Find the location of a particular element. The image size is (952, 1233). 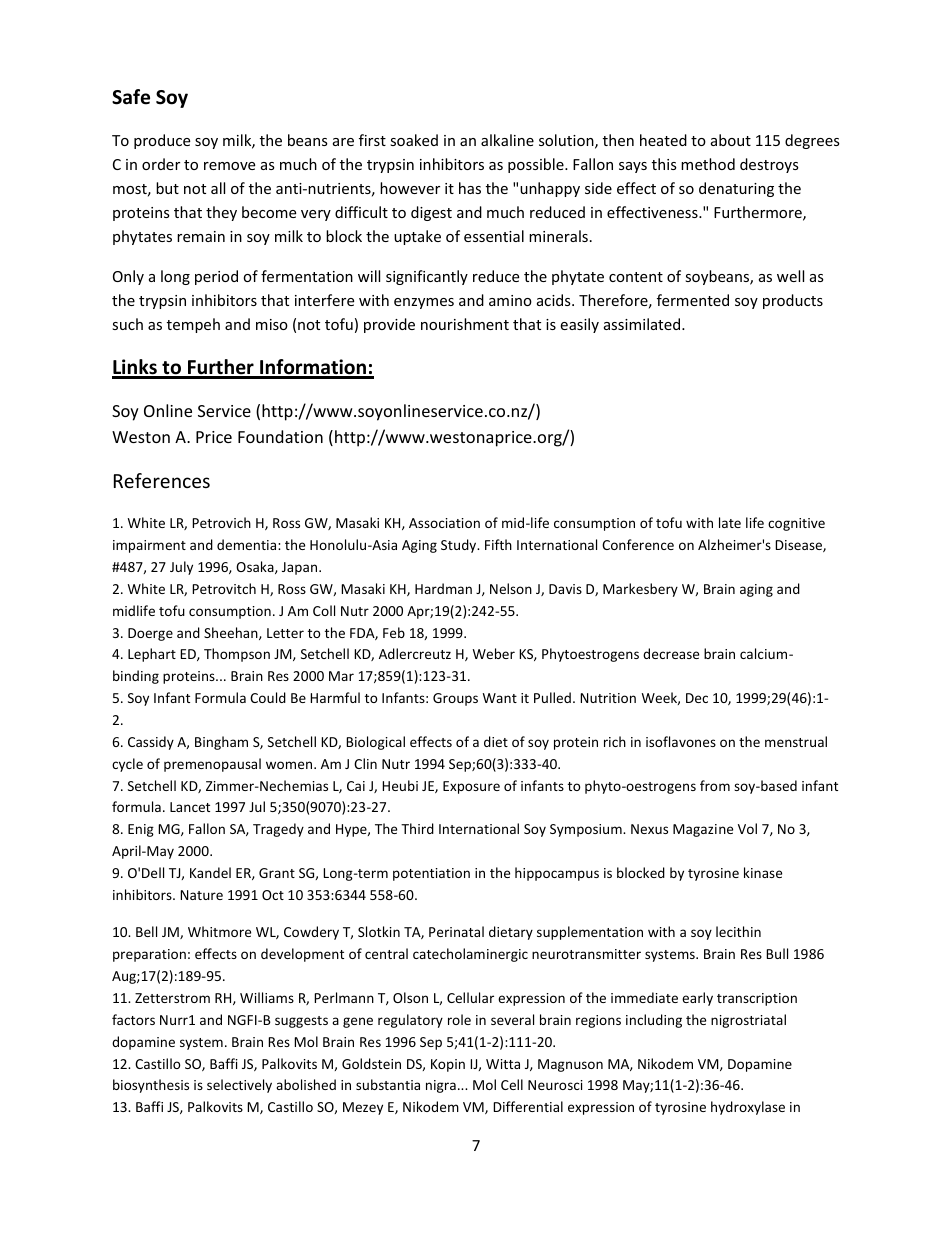

selectively is located at coordinates (239, 1086).
